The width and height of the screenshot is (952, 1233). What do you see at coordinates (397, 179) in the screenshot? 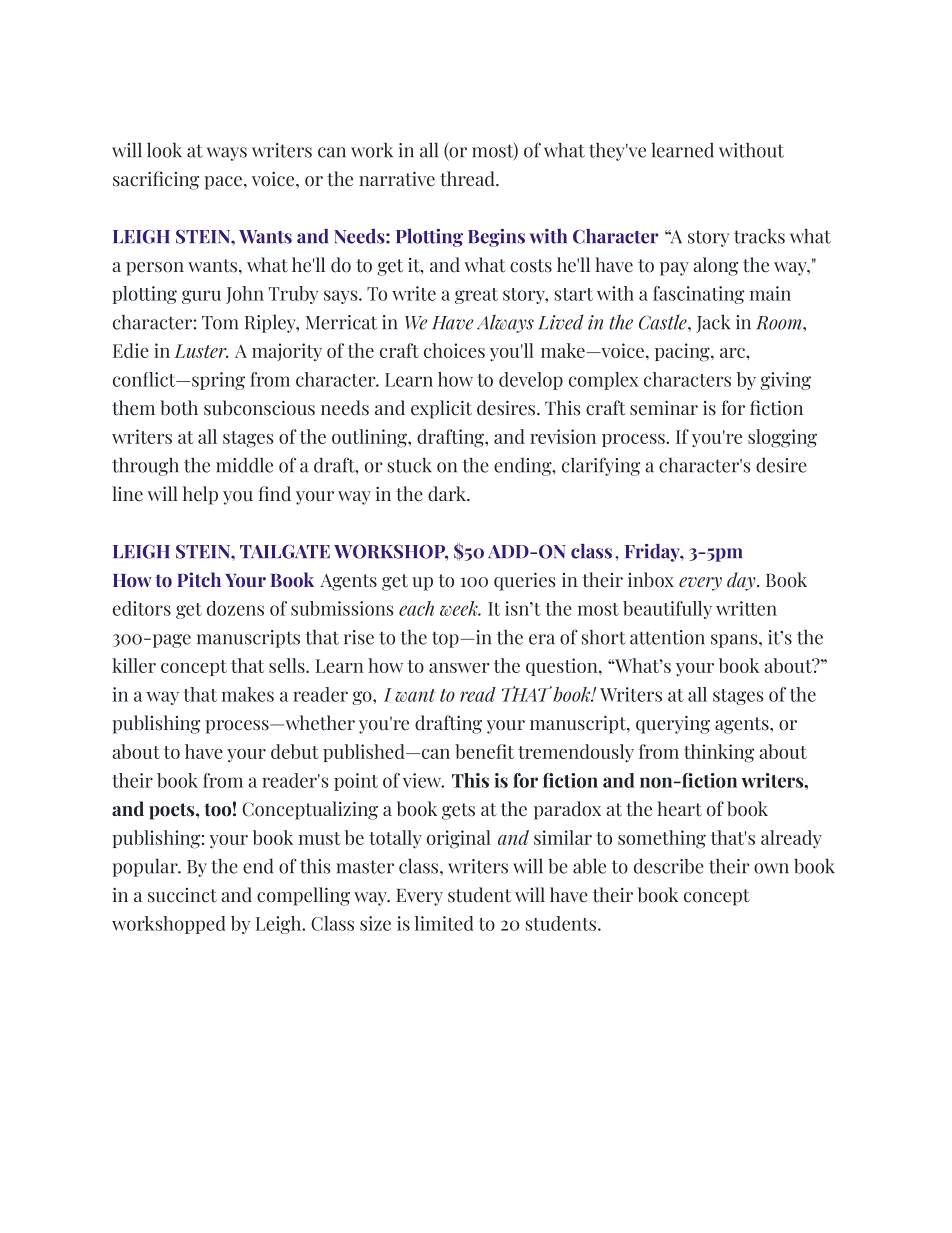
I see `narrative` at bounding box center [397, 179].
